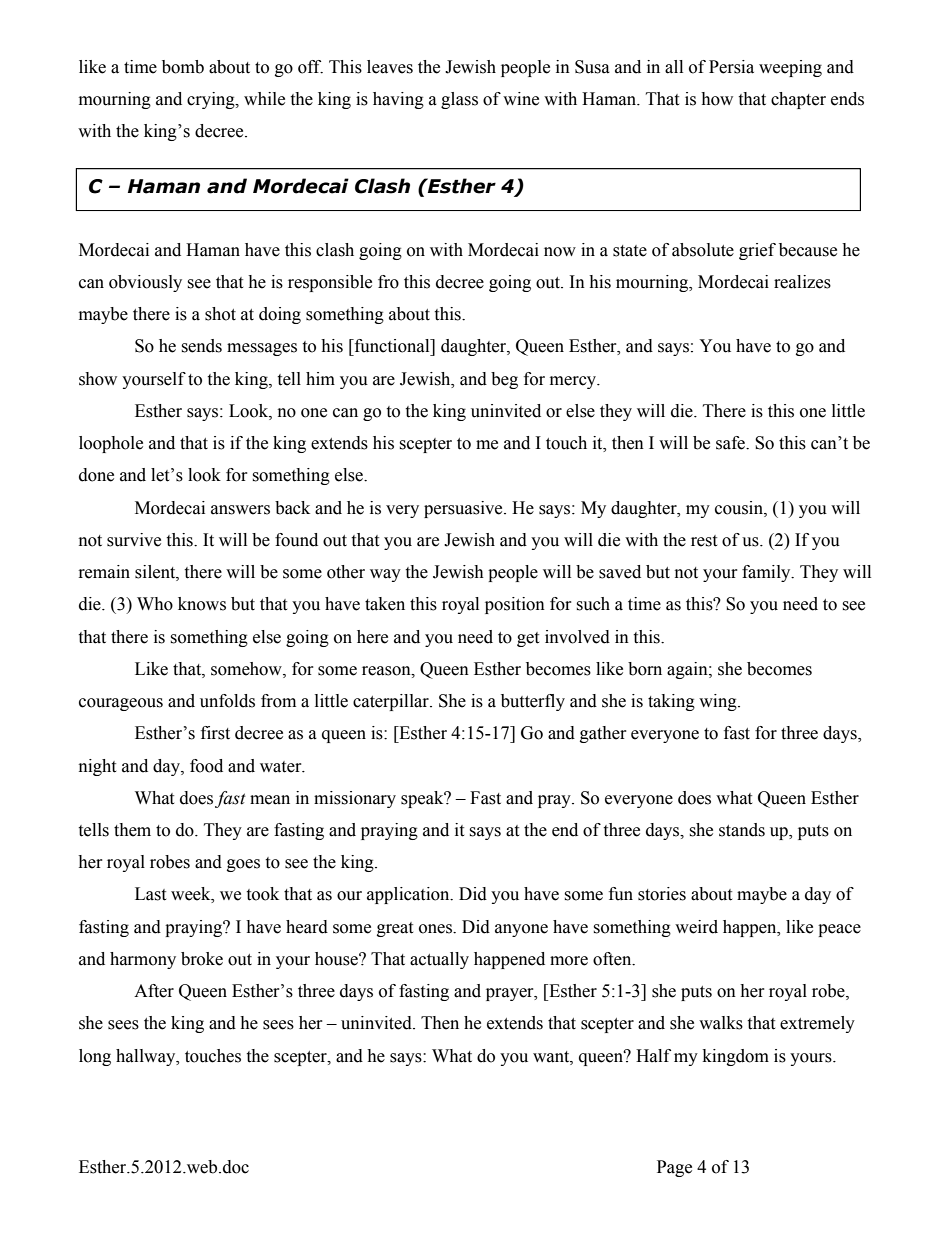 This screenshot has height=1233, width=952. Describe the element at coordinates (212, 100) in the screenshot. I see `crying` at that location.
